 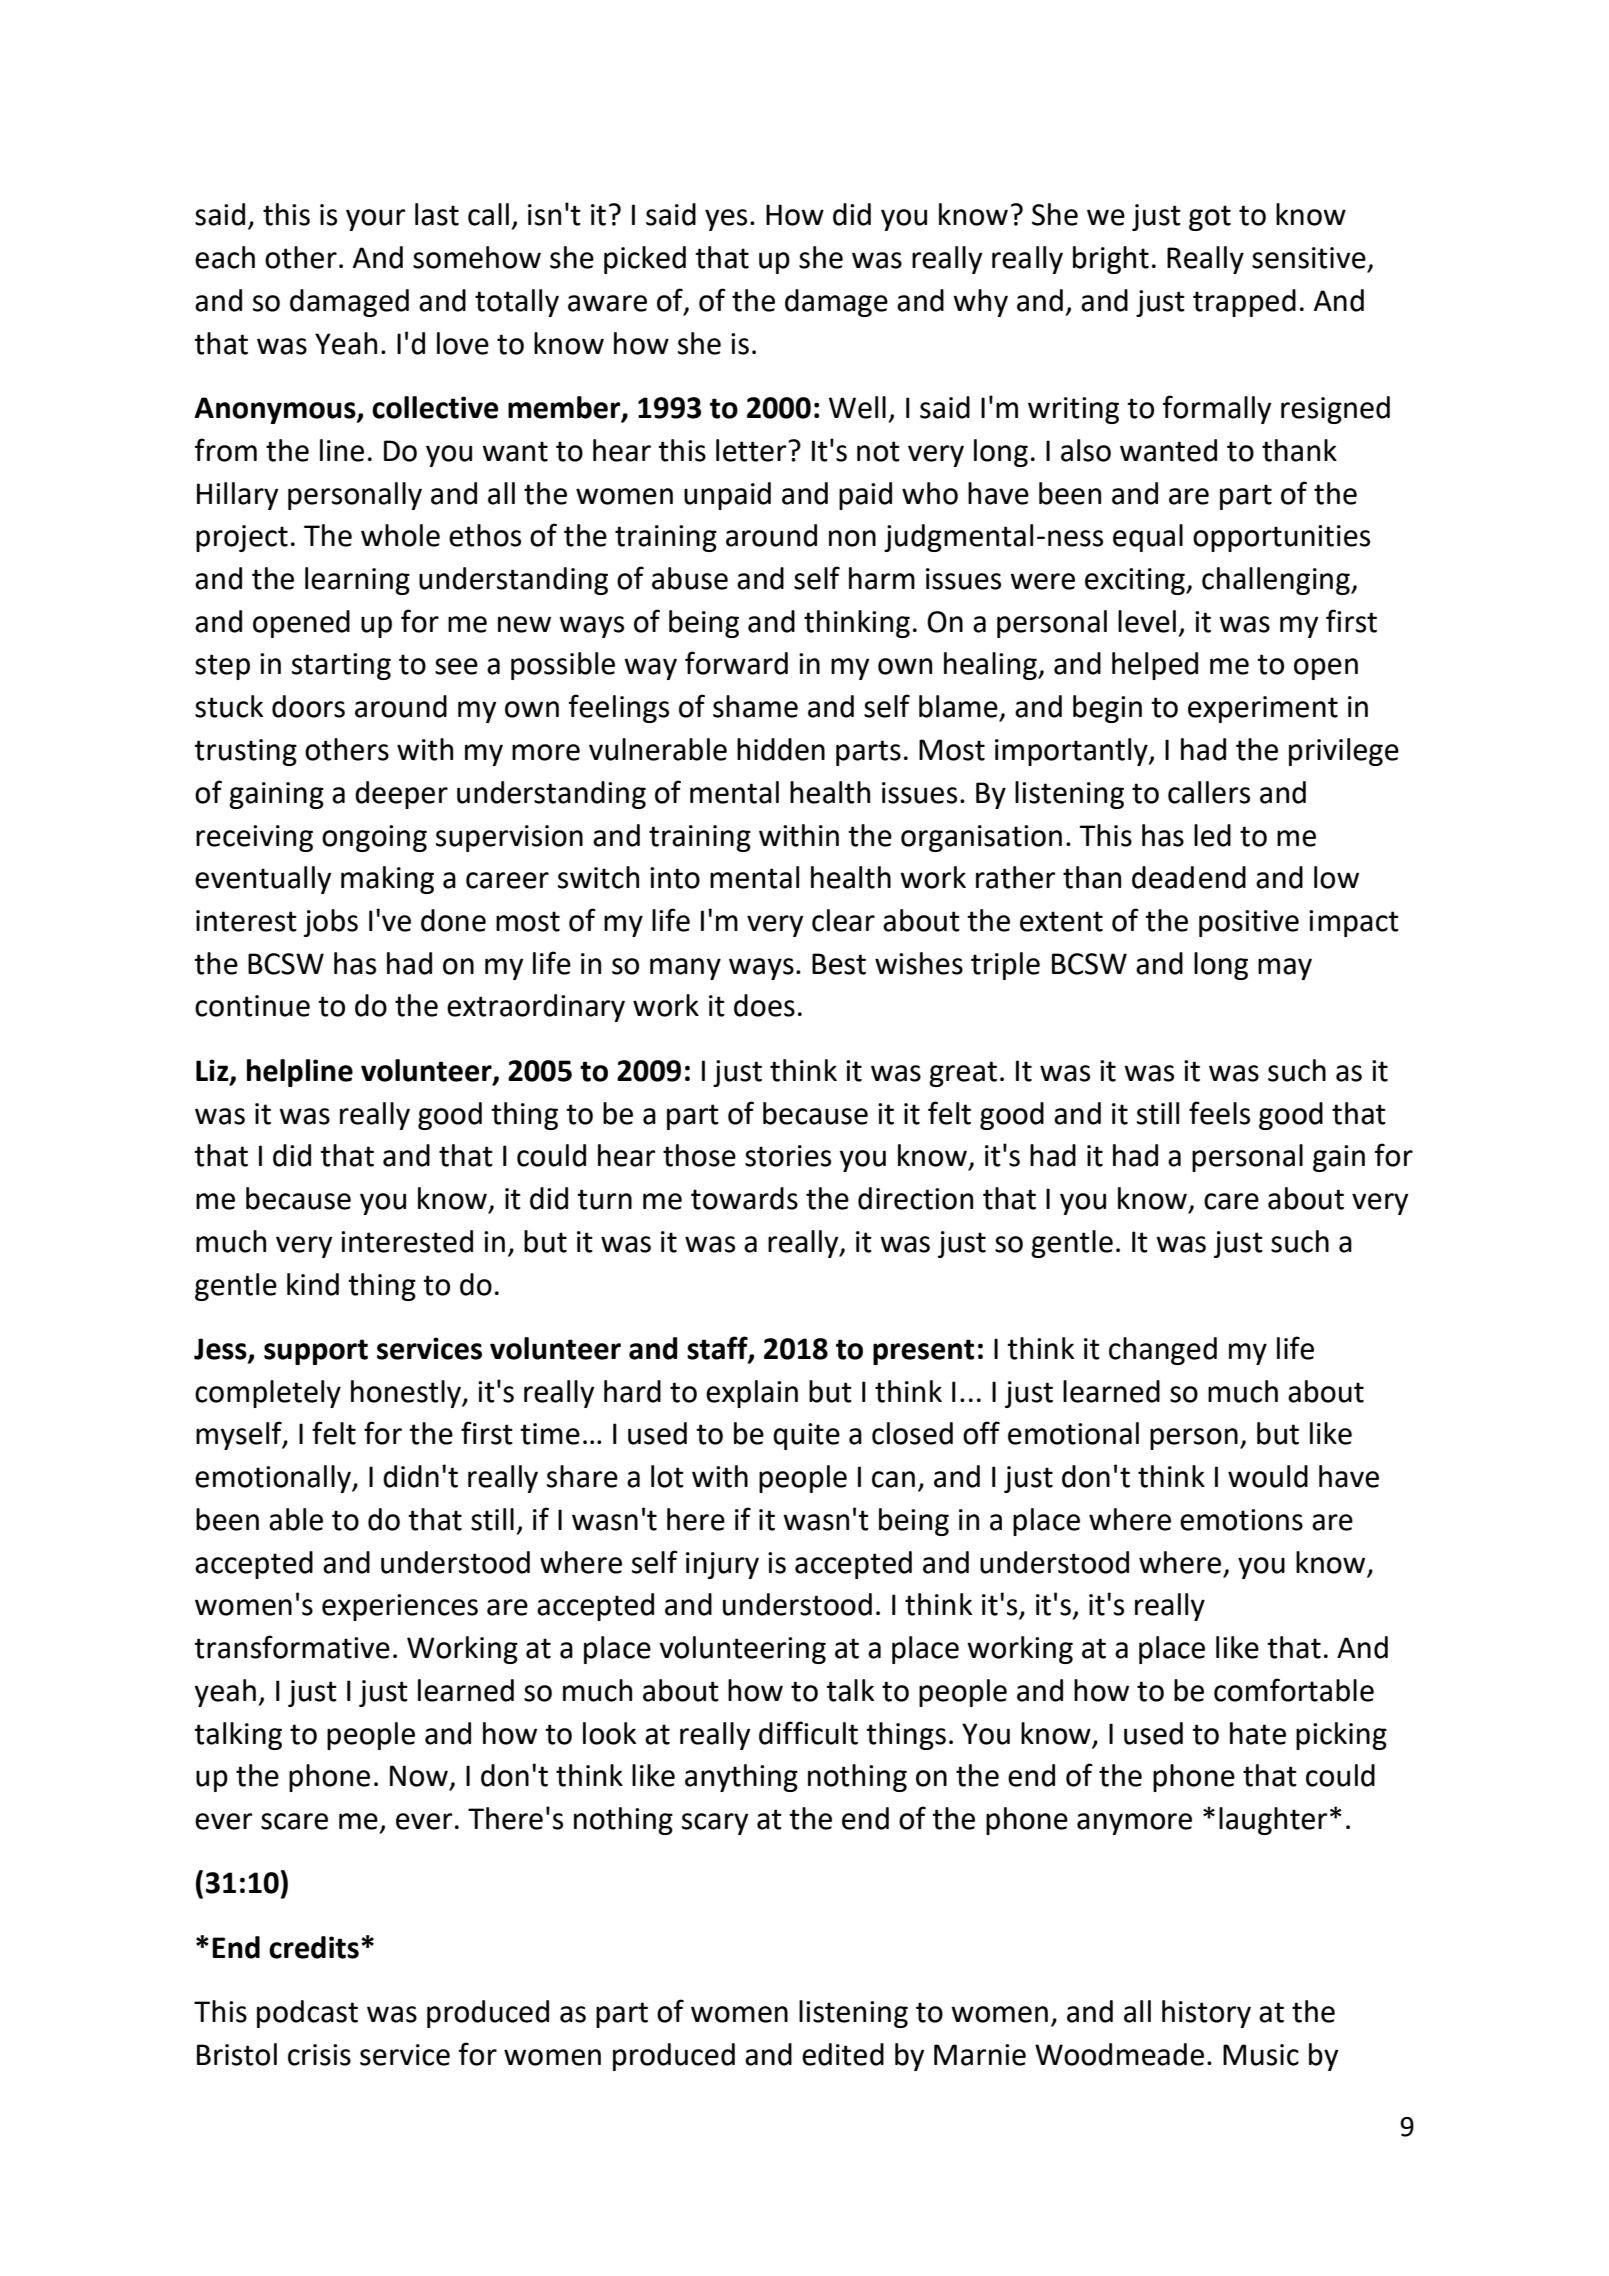 I want to click on experiences, so click(x=400, y=1607).
